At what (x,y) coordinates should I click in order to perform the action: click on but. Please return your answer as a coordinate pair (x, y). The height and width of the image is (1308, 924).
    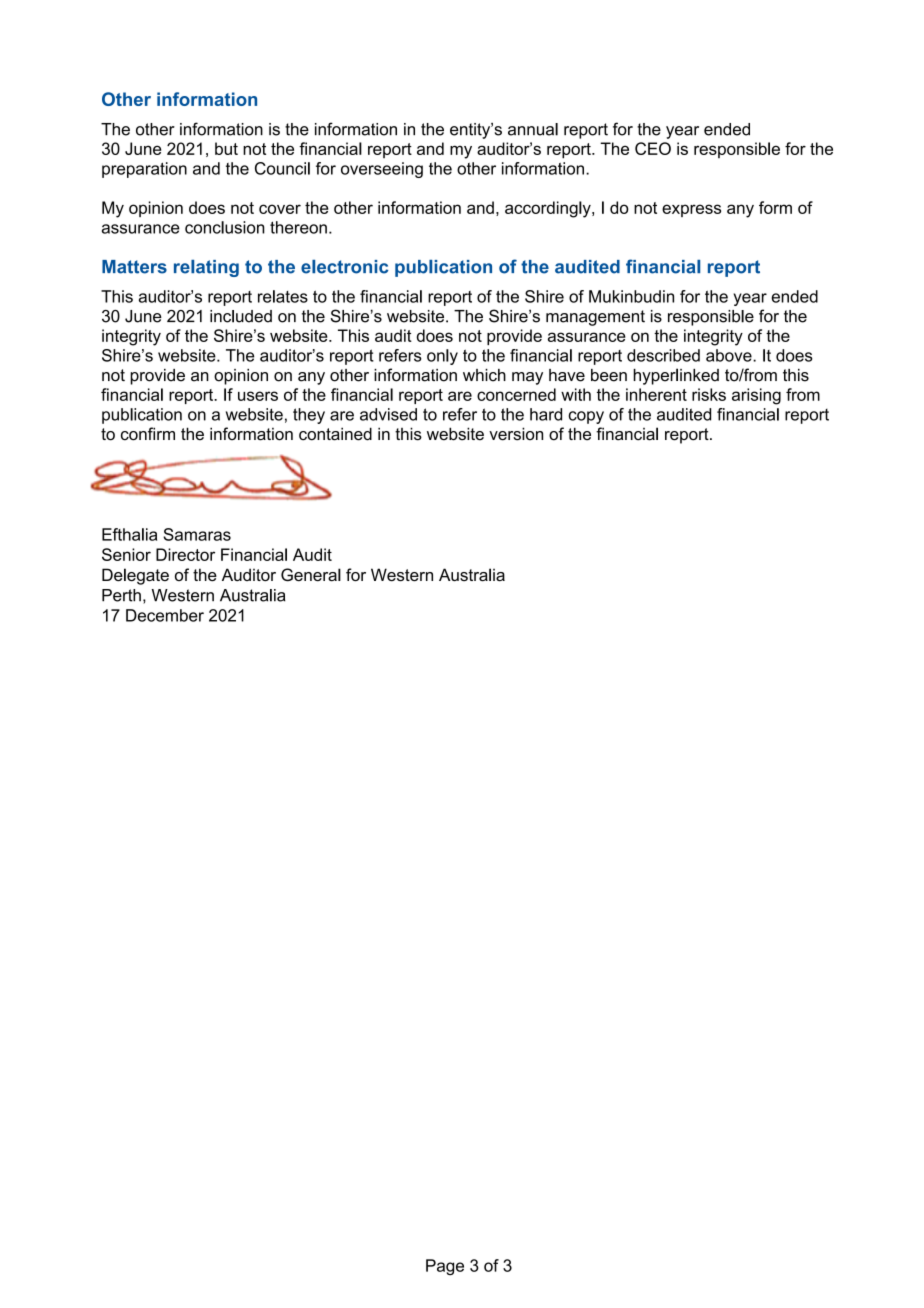
    Looking at the image, I should click on (226, 148).
